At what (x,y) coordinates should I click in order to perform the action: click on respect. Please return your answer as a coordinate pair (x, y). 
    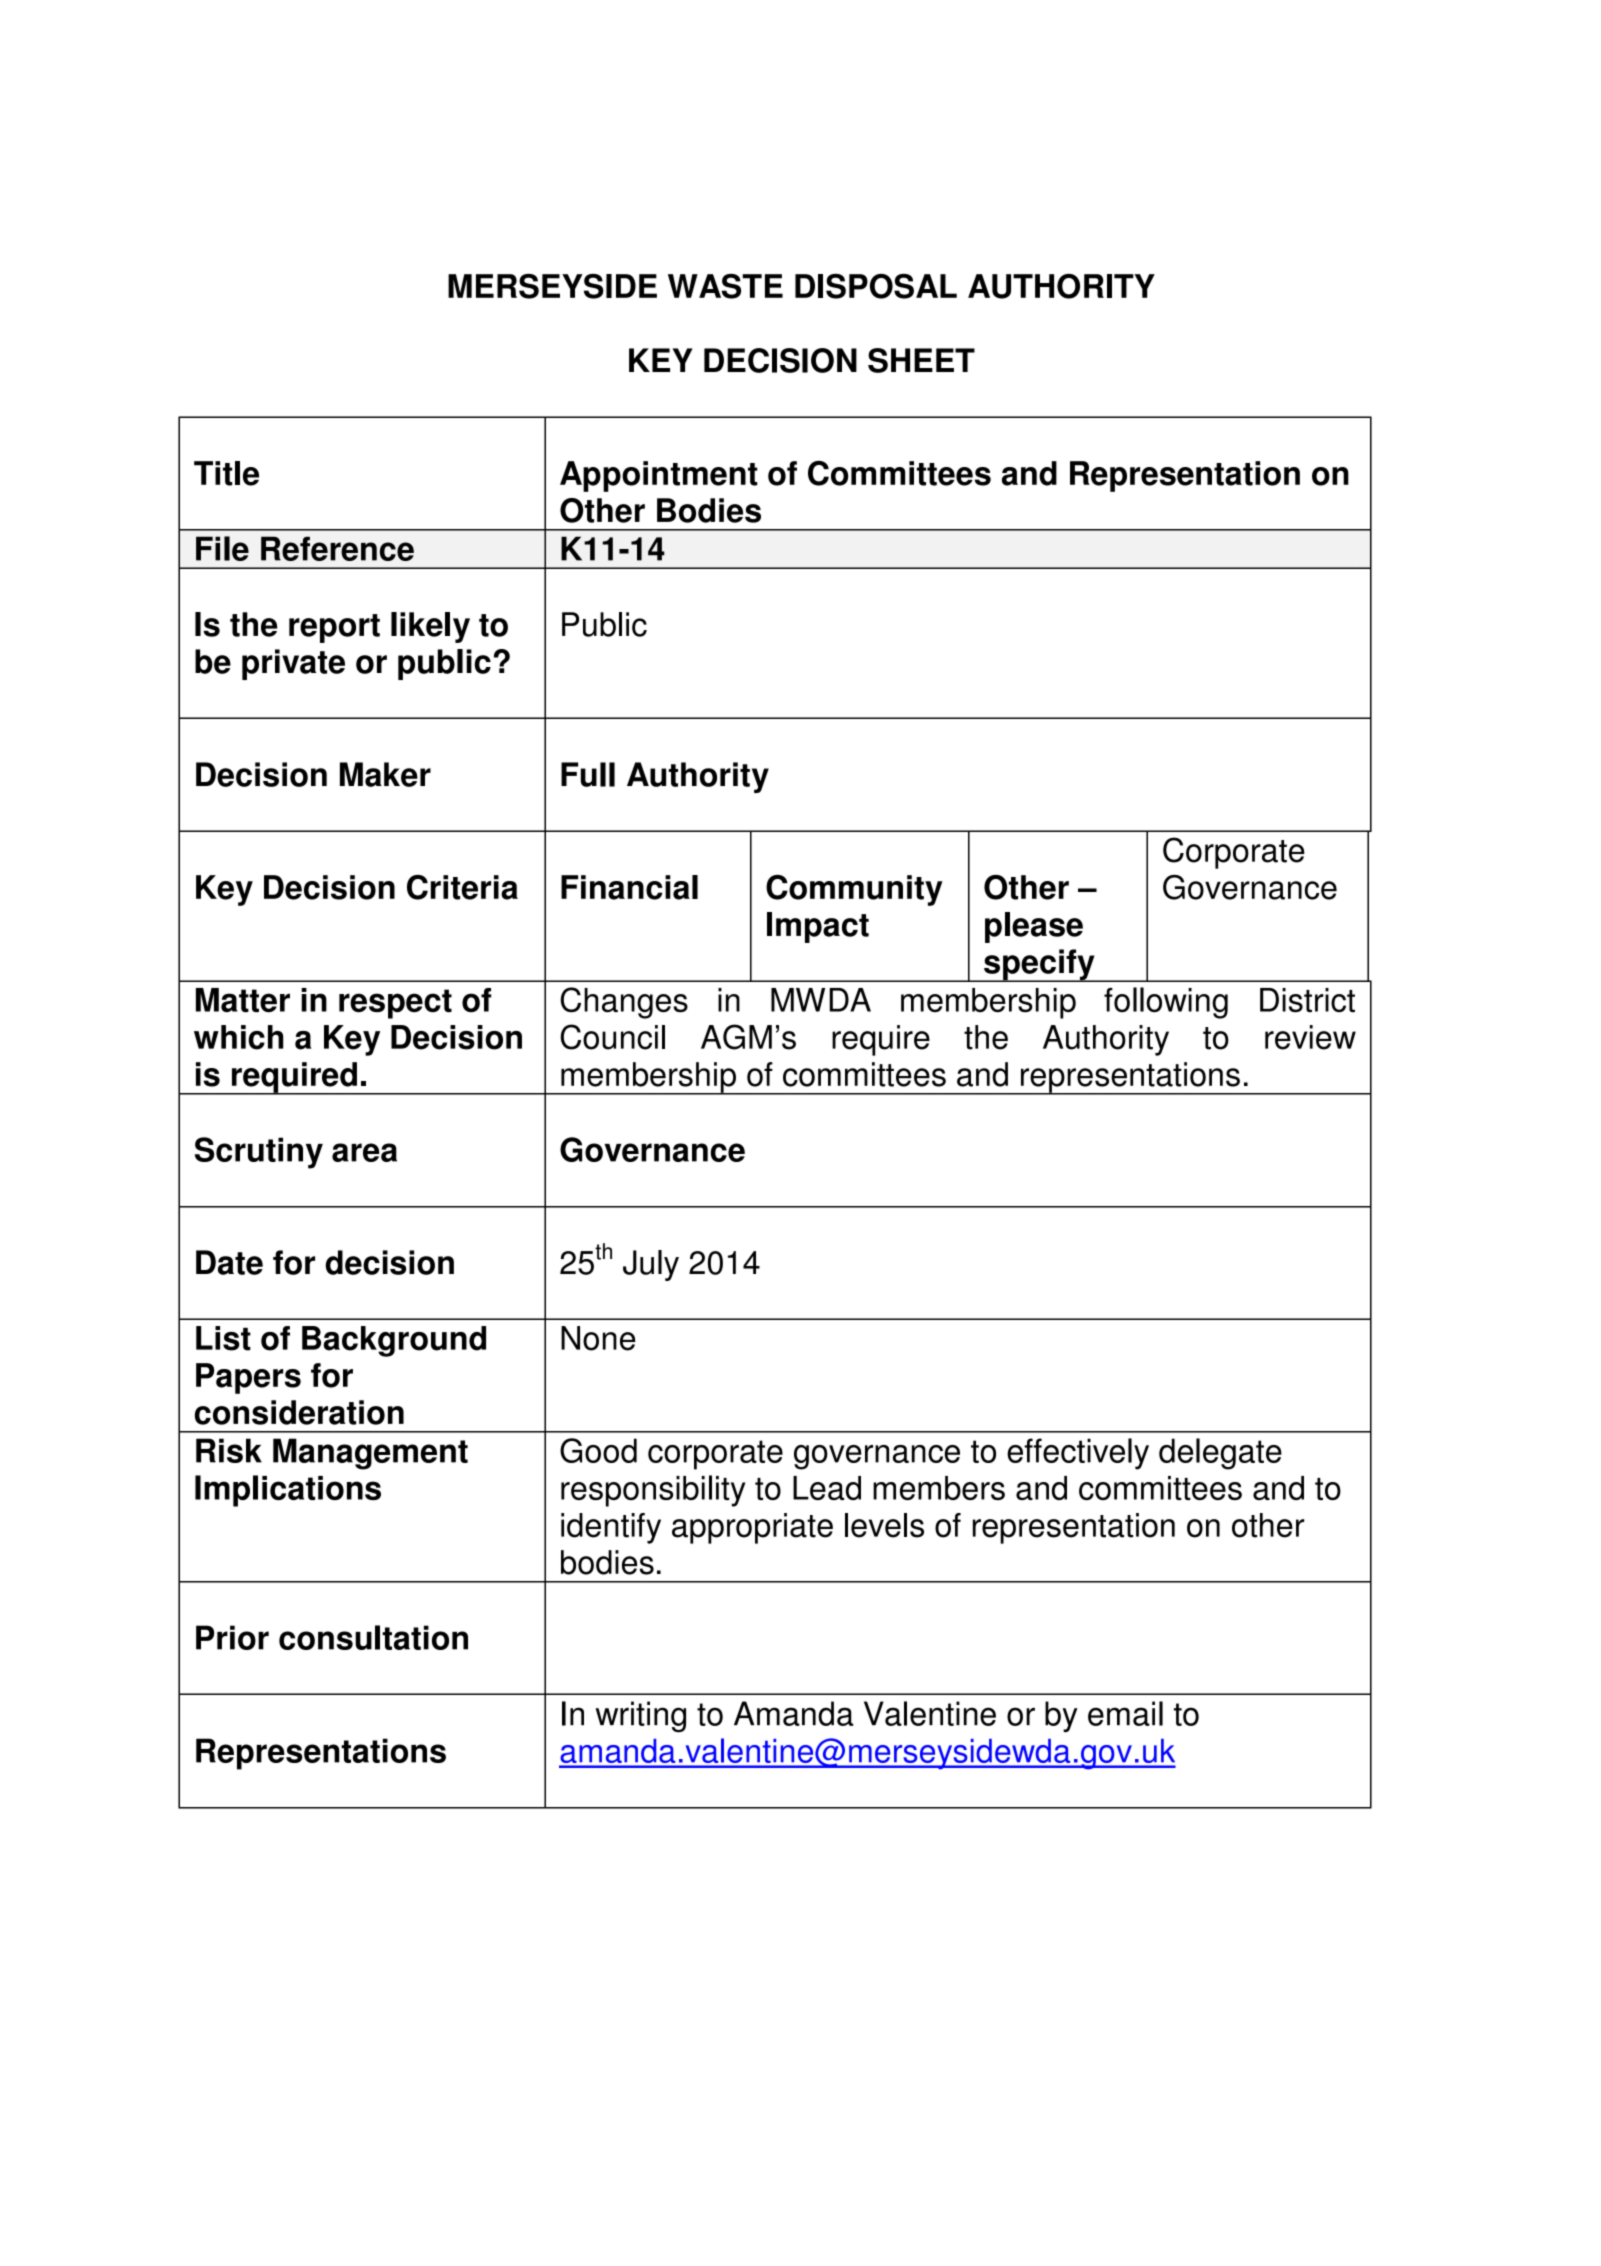
    Looking at the image, I should click on (395, 1004).
